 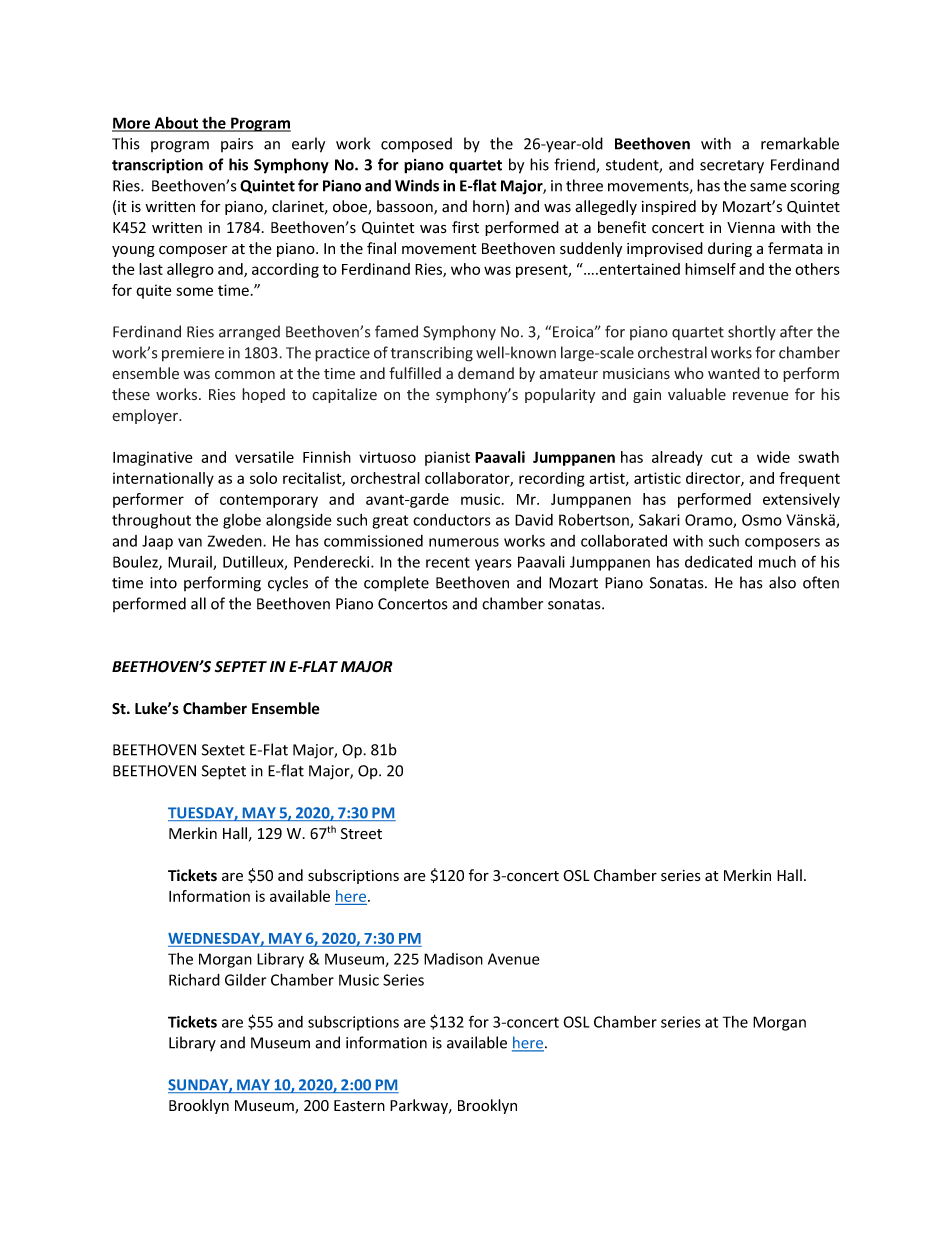 What do you see at coordinates (194, 980) in the document?
I see `Richard` at bounding box center [194, 980].
